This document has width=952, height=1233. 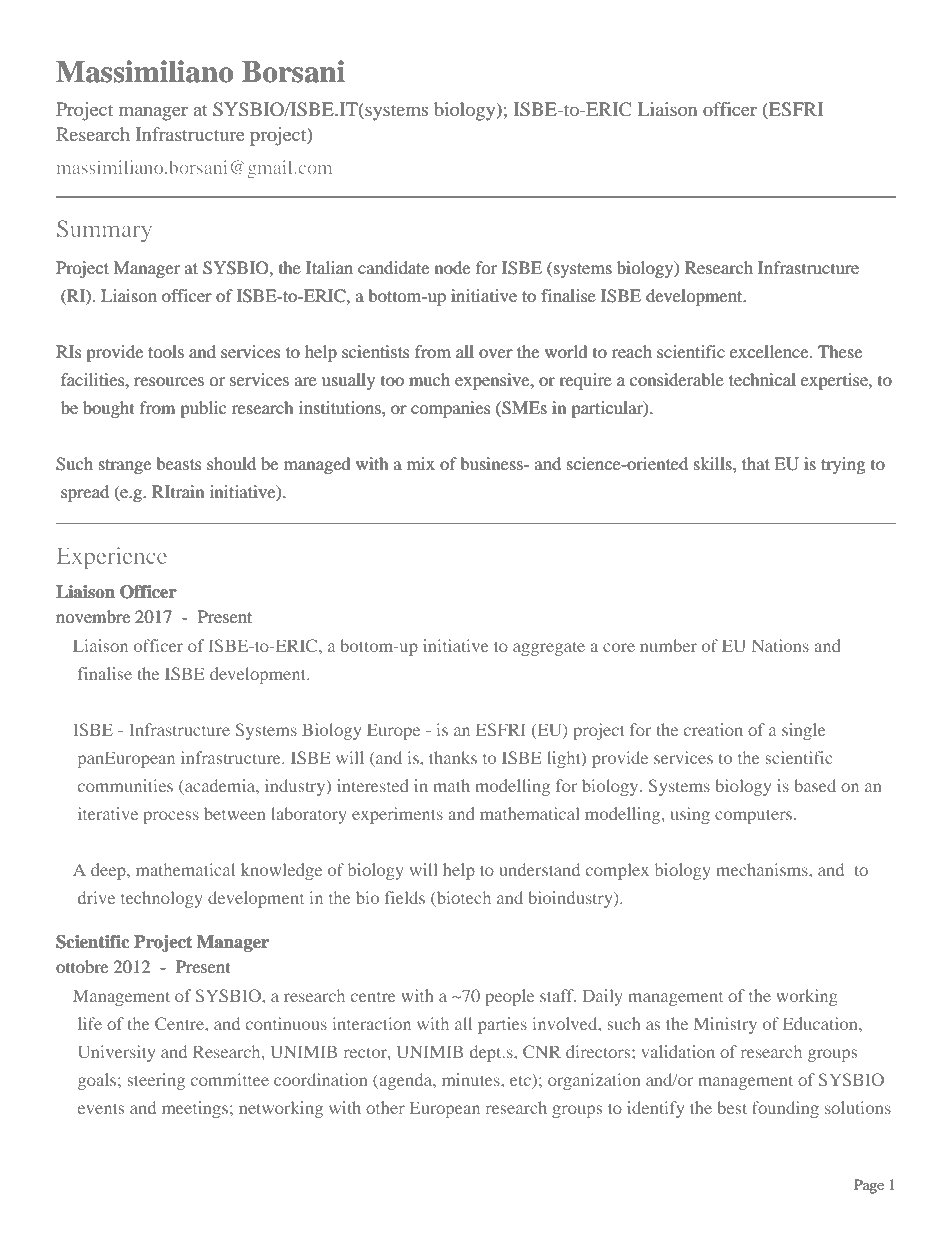 What do you see at coordinates (385, 1107) in the document?
I see `other` at bounding box center [385, 1107].
